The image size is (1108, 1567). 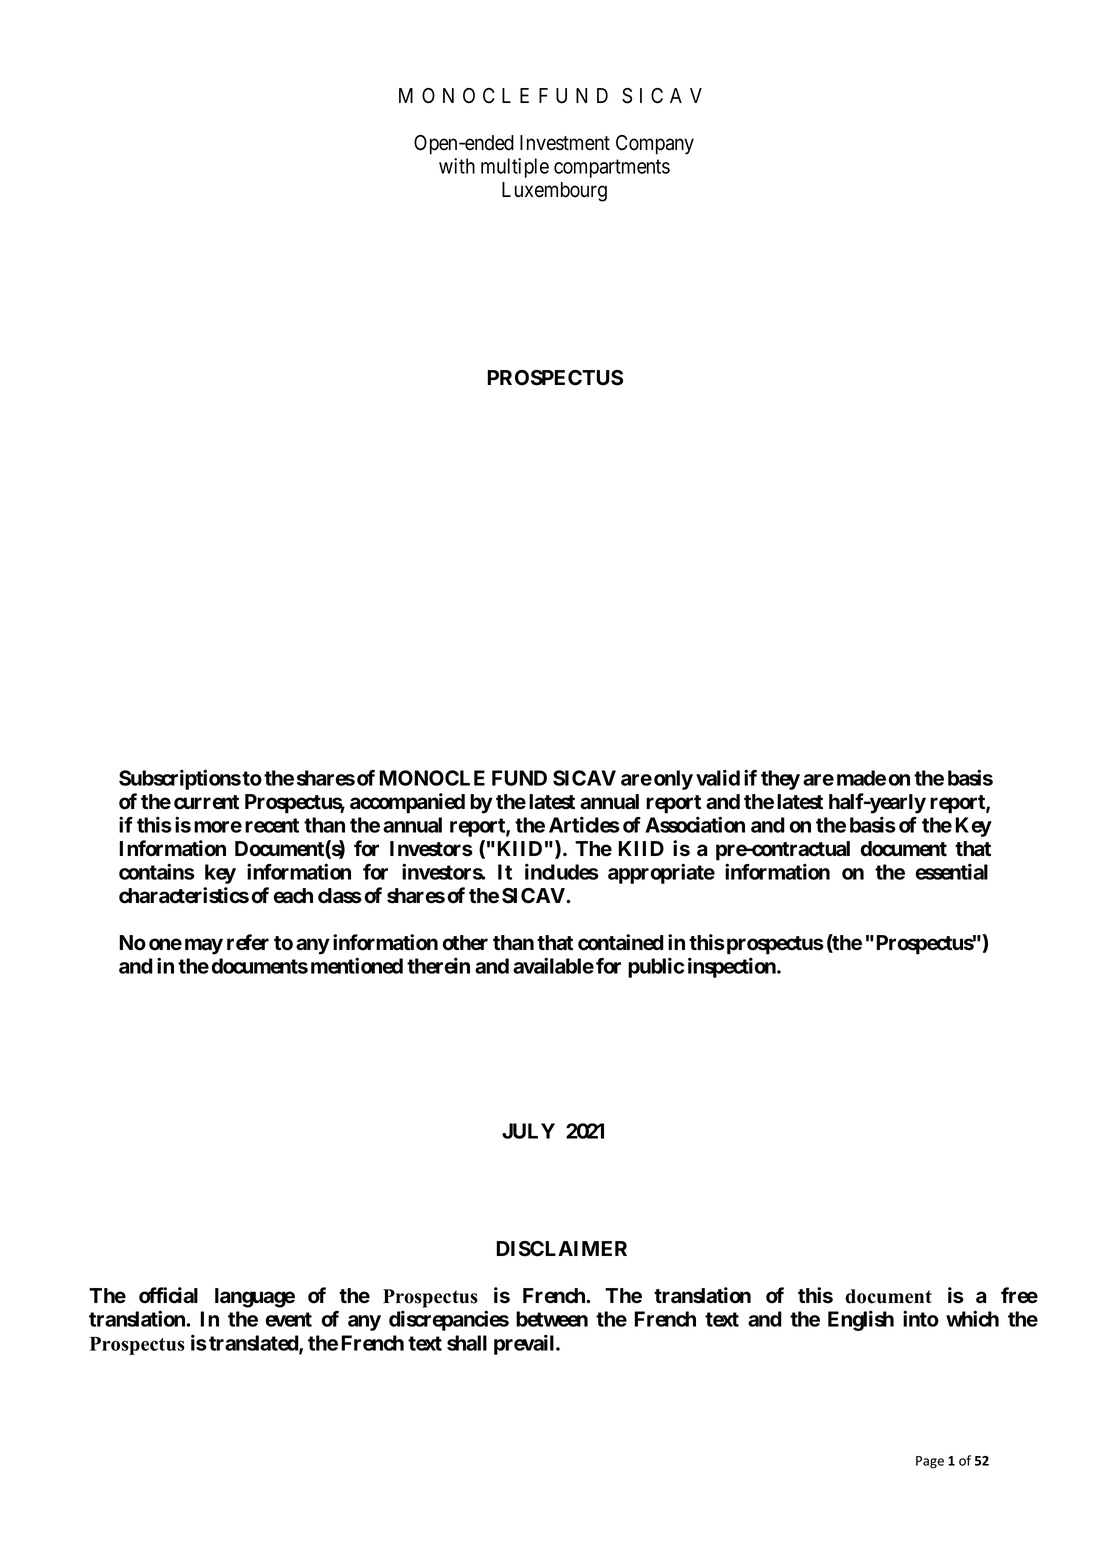 I want to click on Luxembourg, so click(x=554, y=192).
